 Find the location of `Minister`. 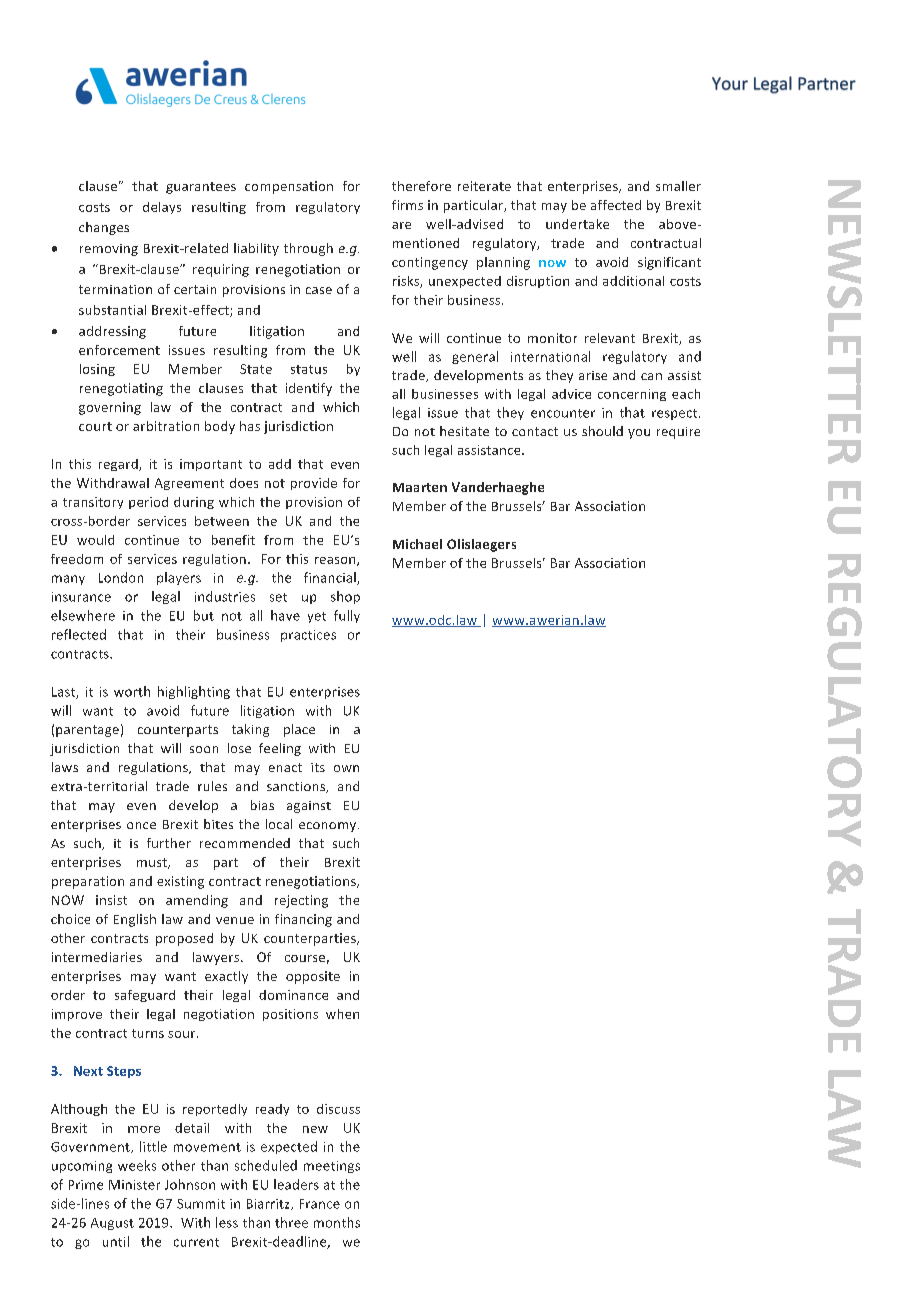

Minister is located at coordinates (134, 1185).
